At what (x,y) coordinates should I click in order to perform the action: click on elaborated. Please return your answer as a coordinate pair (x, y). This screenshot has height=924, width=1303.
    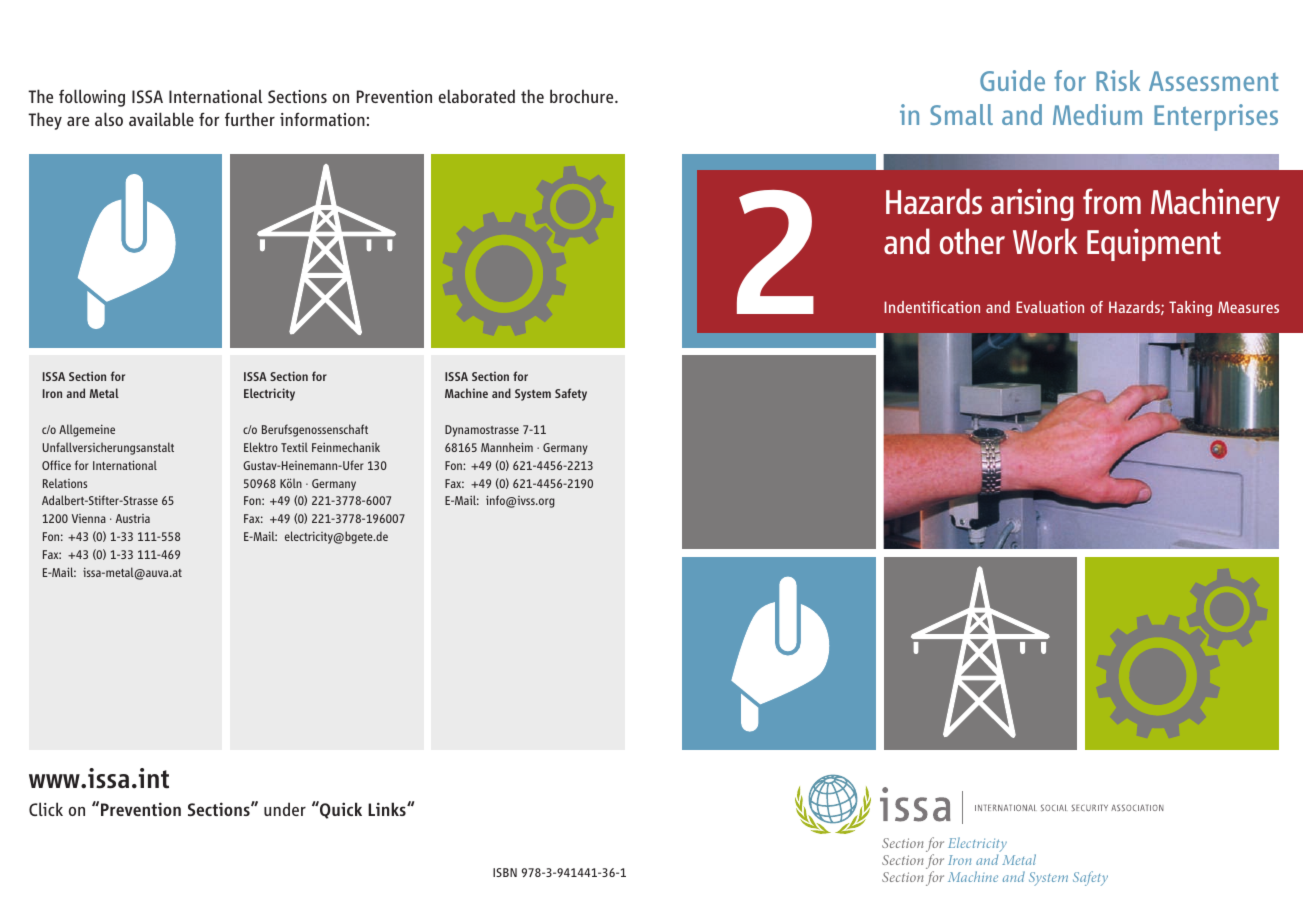
    Looking at the image, I should click on (477, 96).
